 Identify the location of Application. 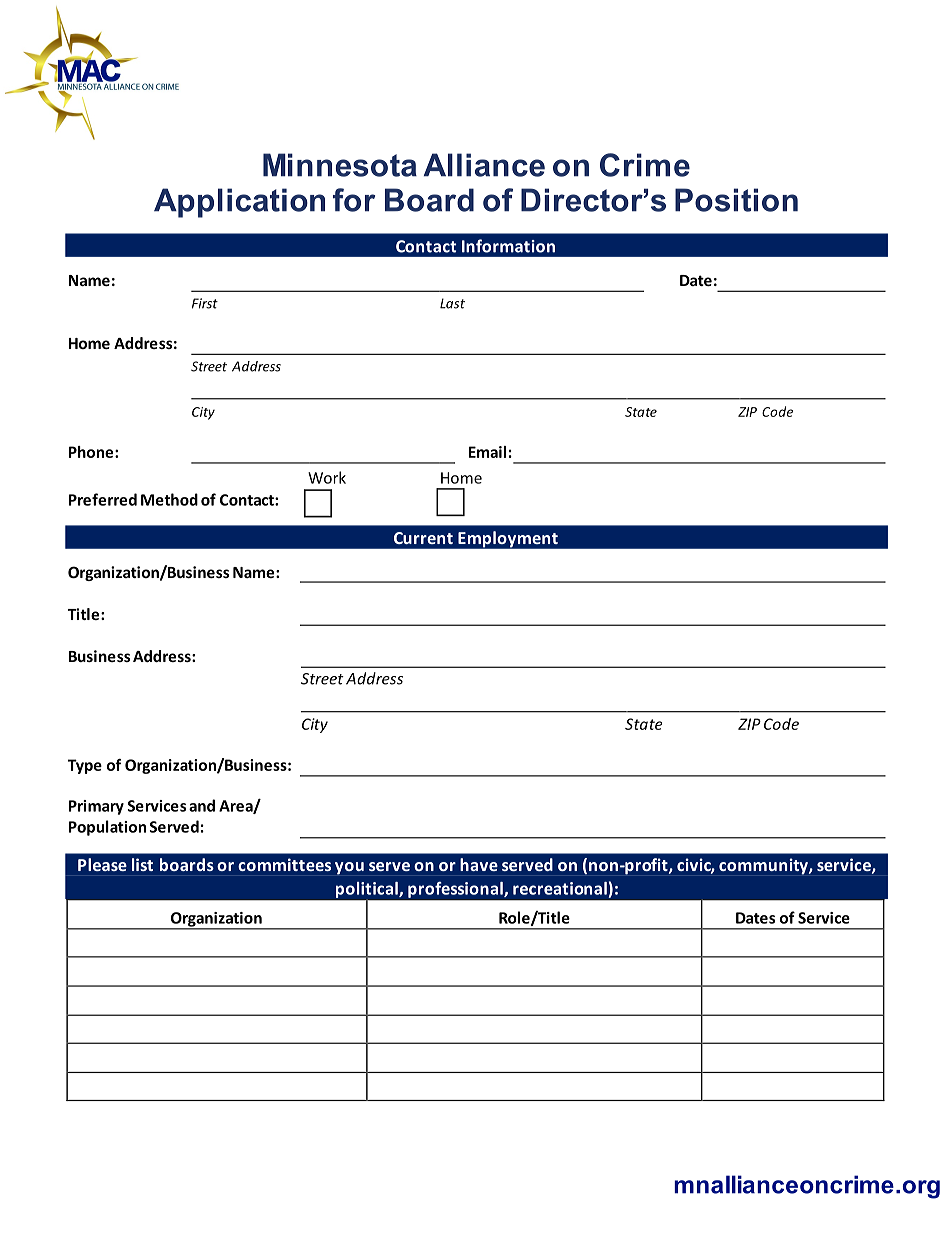
(239, 203).
